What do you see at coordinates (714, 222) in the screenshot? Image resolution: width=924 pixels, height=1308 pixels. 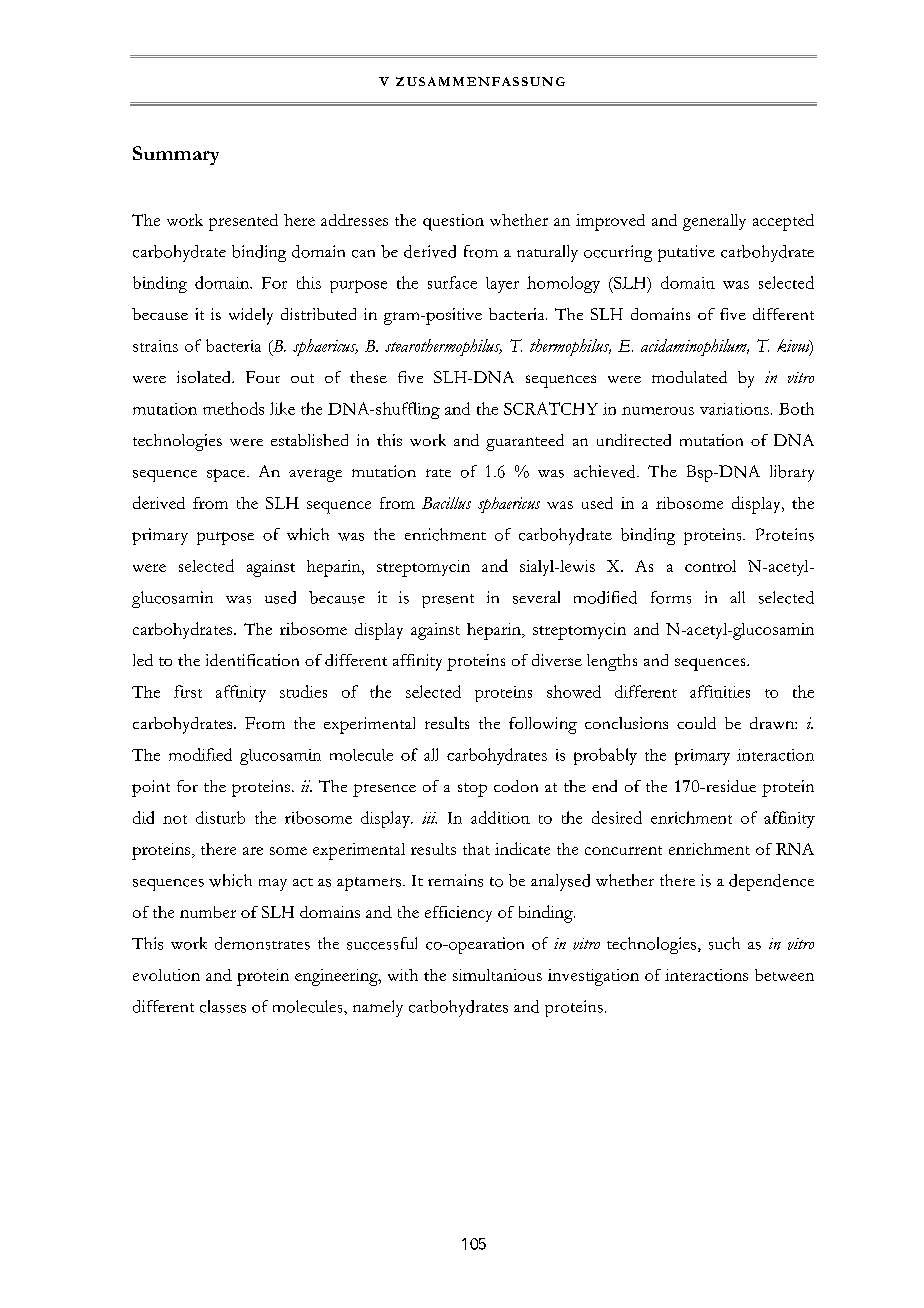 I see `generally` at bounding box center [714, 222].
